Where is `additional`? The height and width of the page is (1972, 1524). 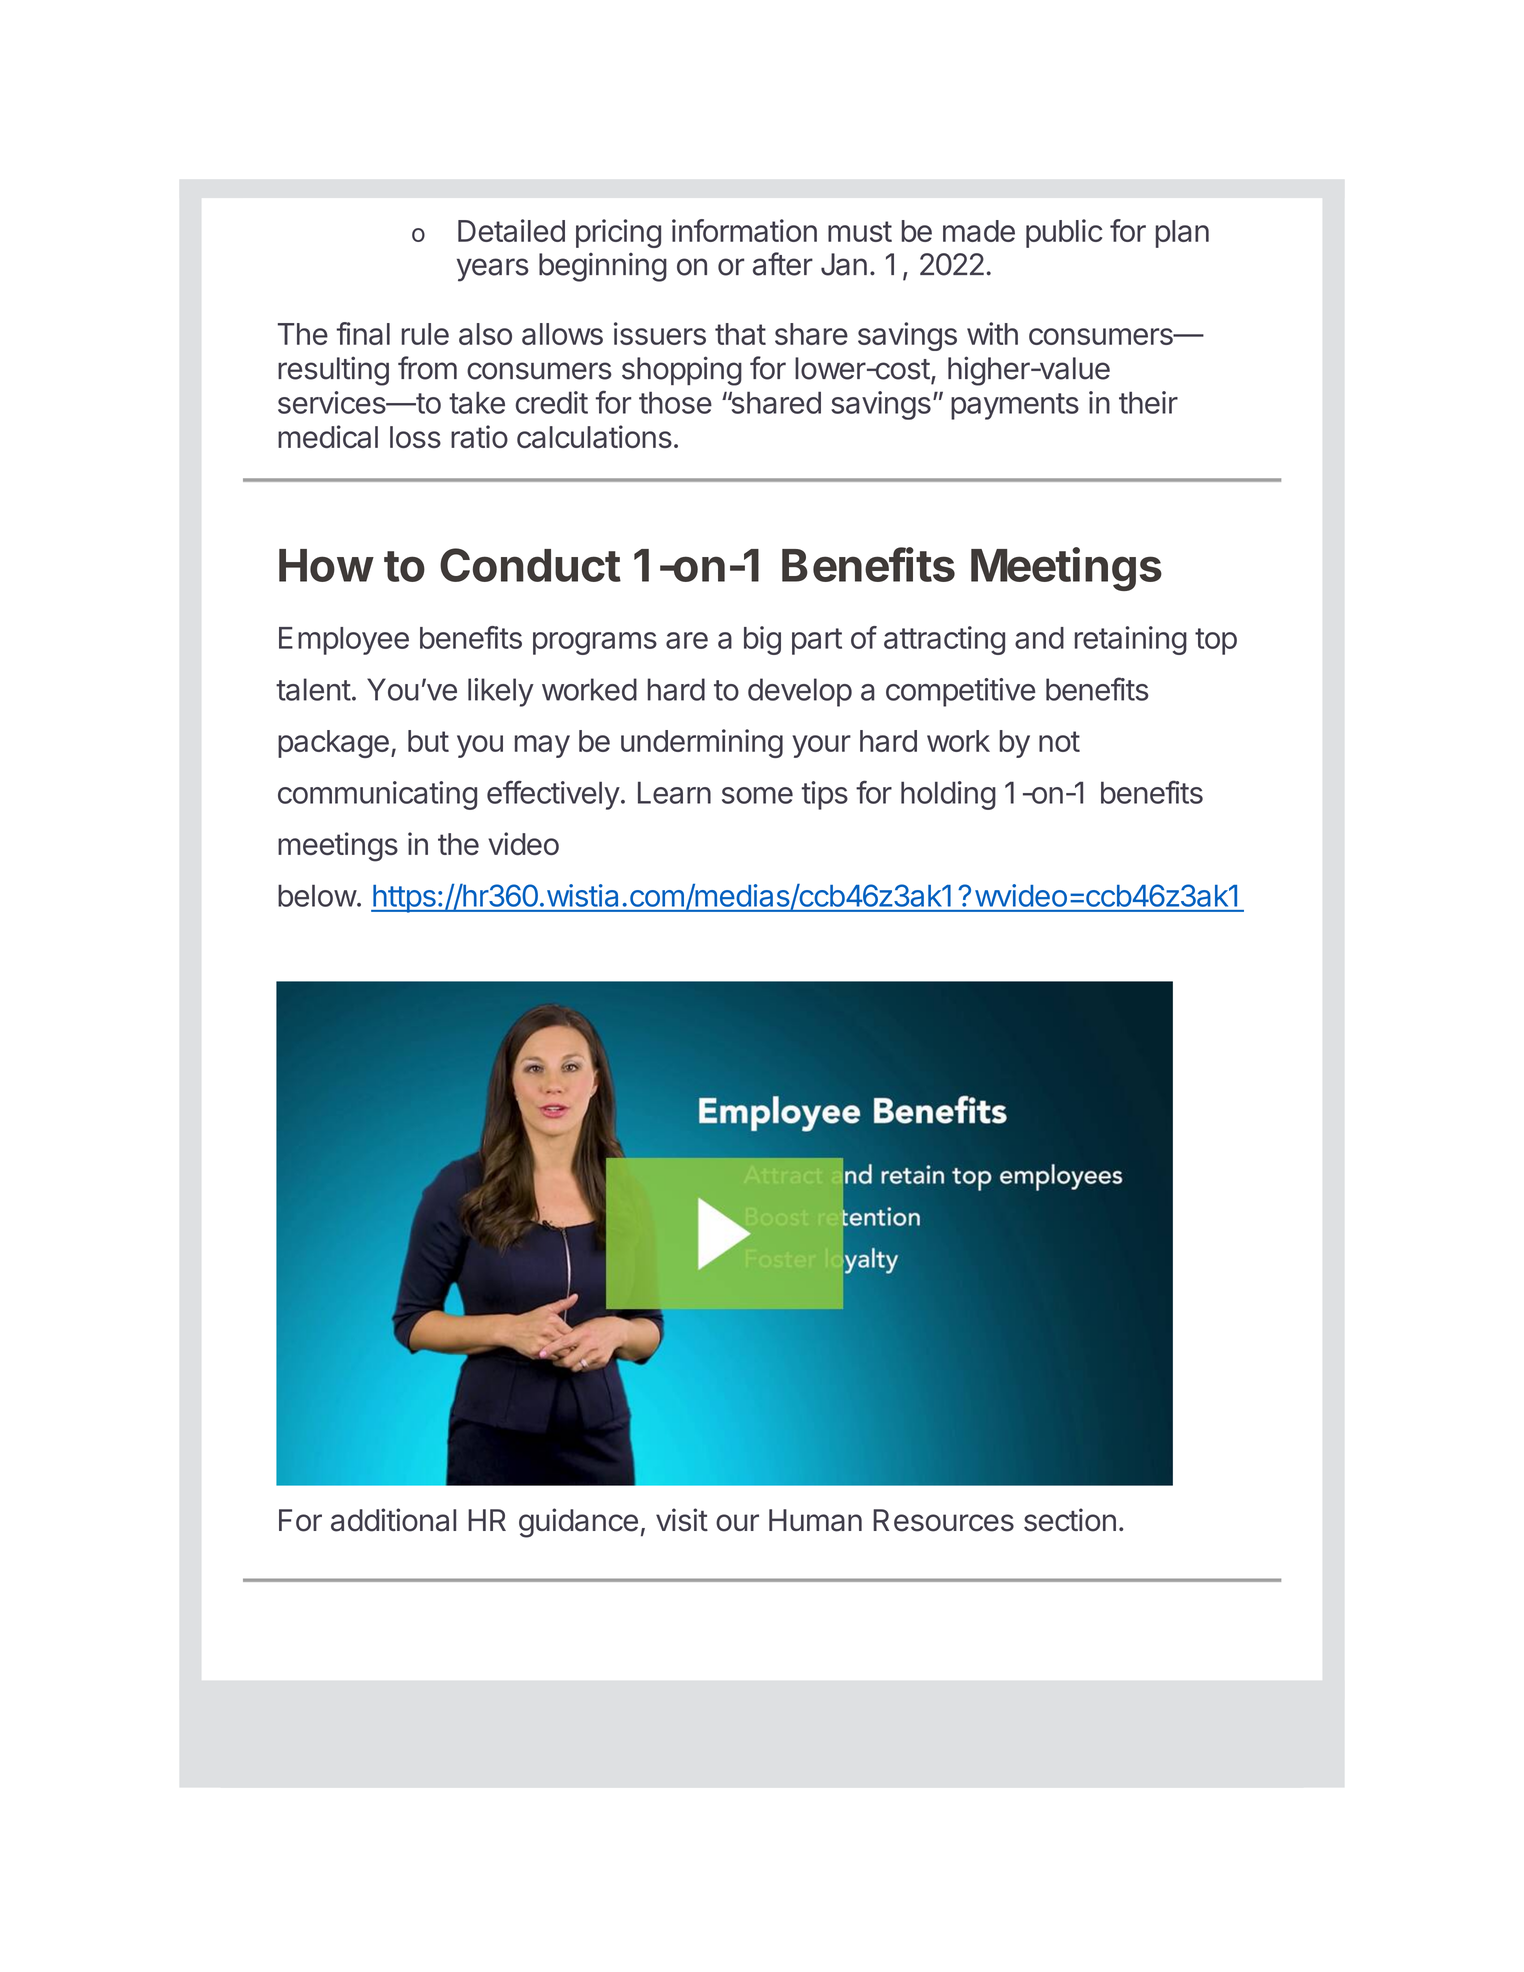 additional is located at coordinates (393, 1520).
